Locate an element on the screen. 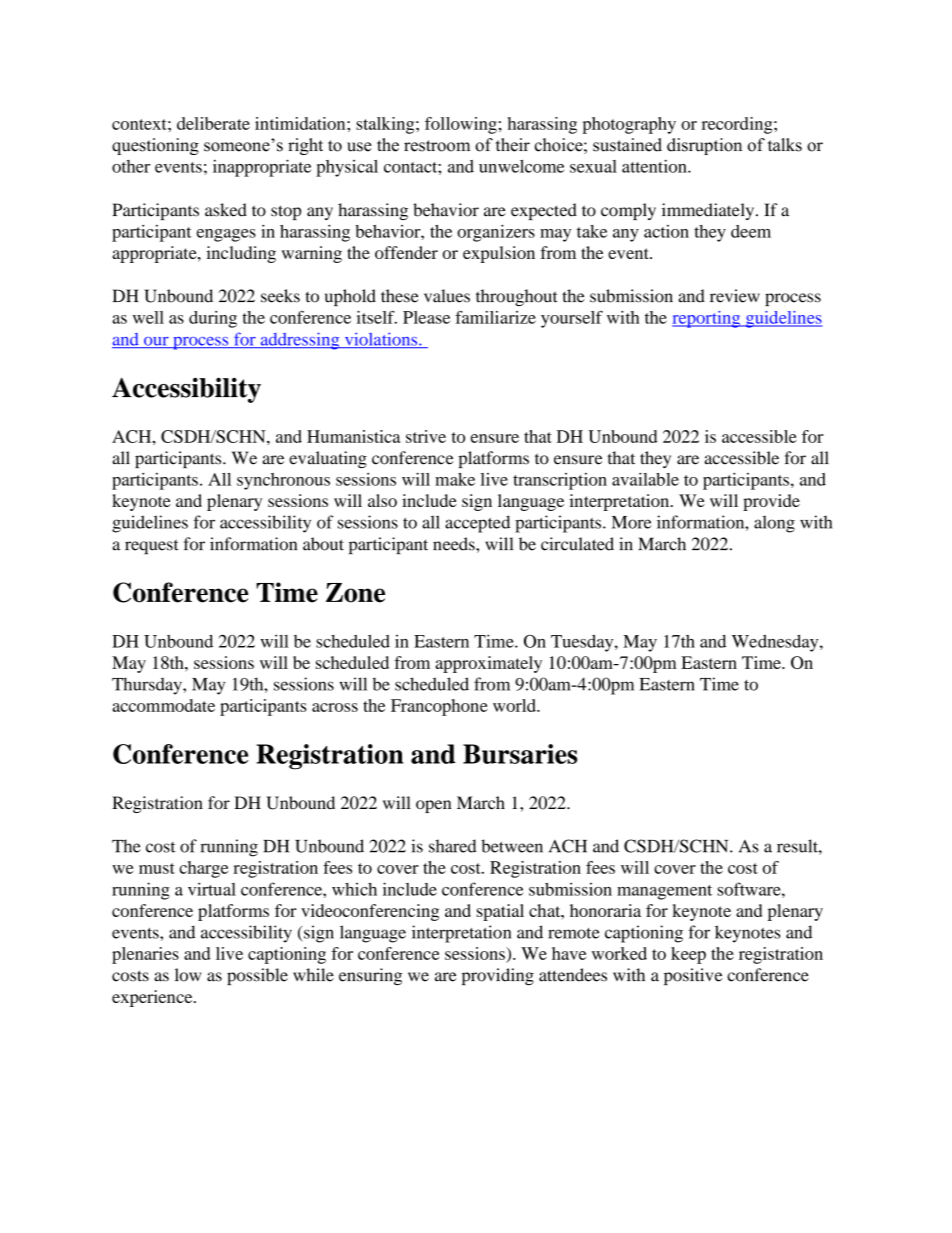 The width and height of the screenshot is (952, 1233). disruption is located at coordinates (704, 146).
